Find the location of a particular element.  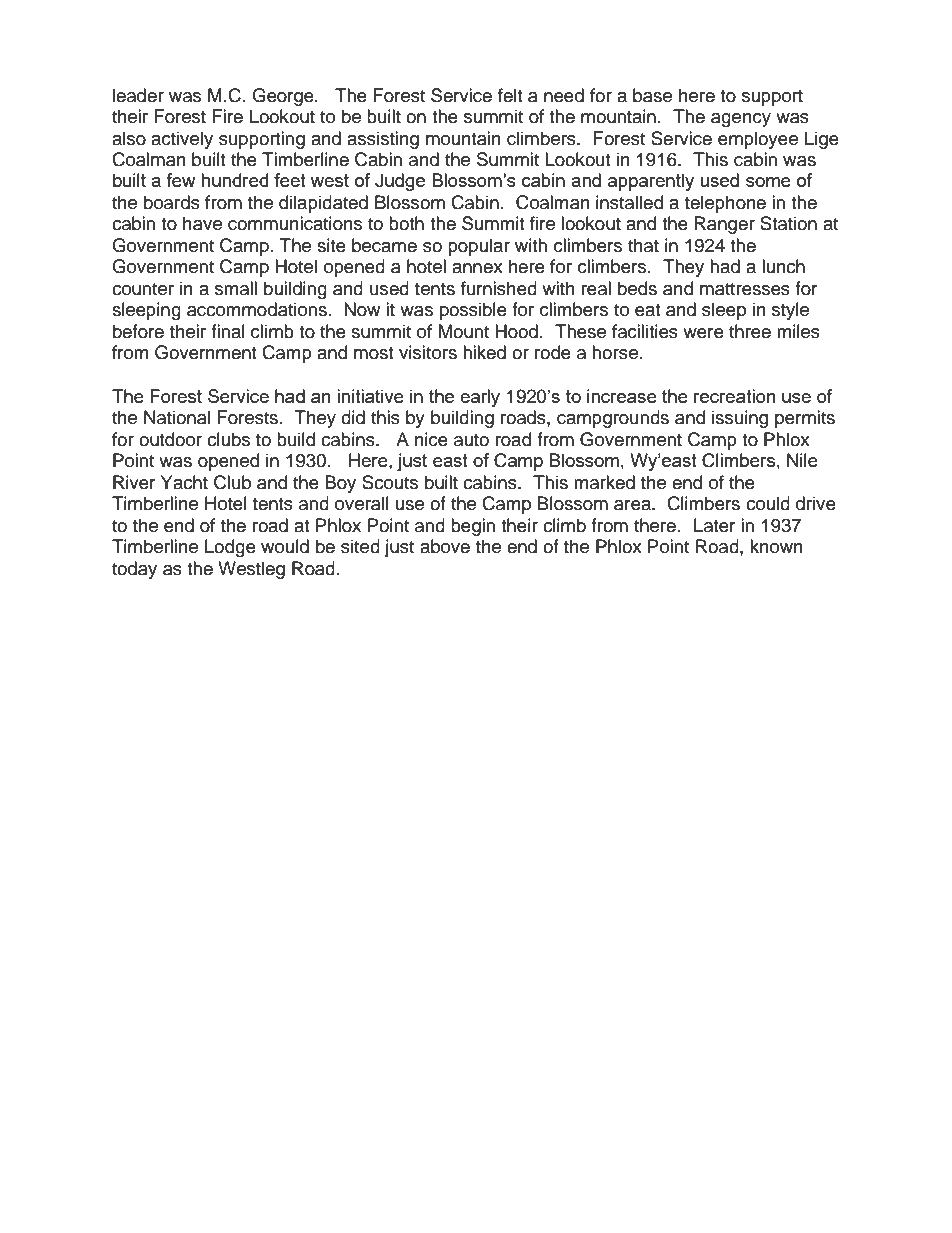

three is located at coordinates (750, 331).
